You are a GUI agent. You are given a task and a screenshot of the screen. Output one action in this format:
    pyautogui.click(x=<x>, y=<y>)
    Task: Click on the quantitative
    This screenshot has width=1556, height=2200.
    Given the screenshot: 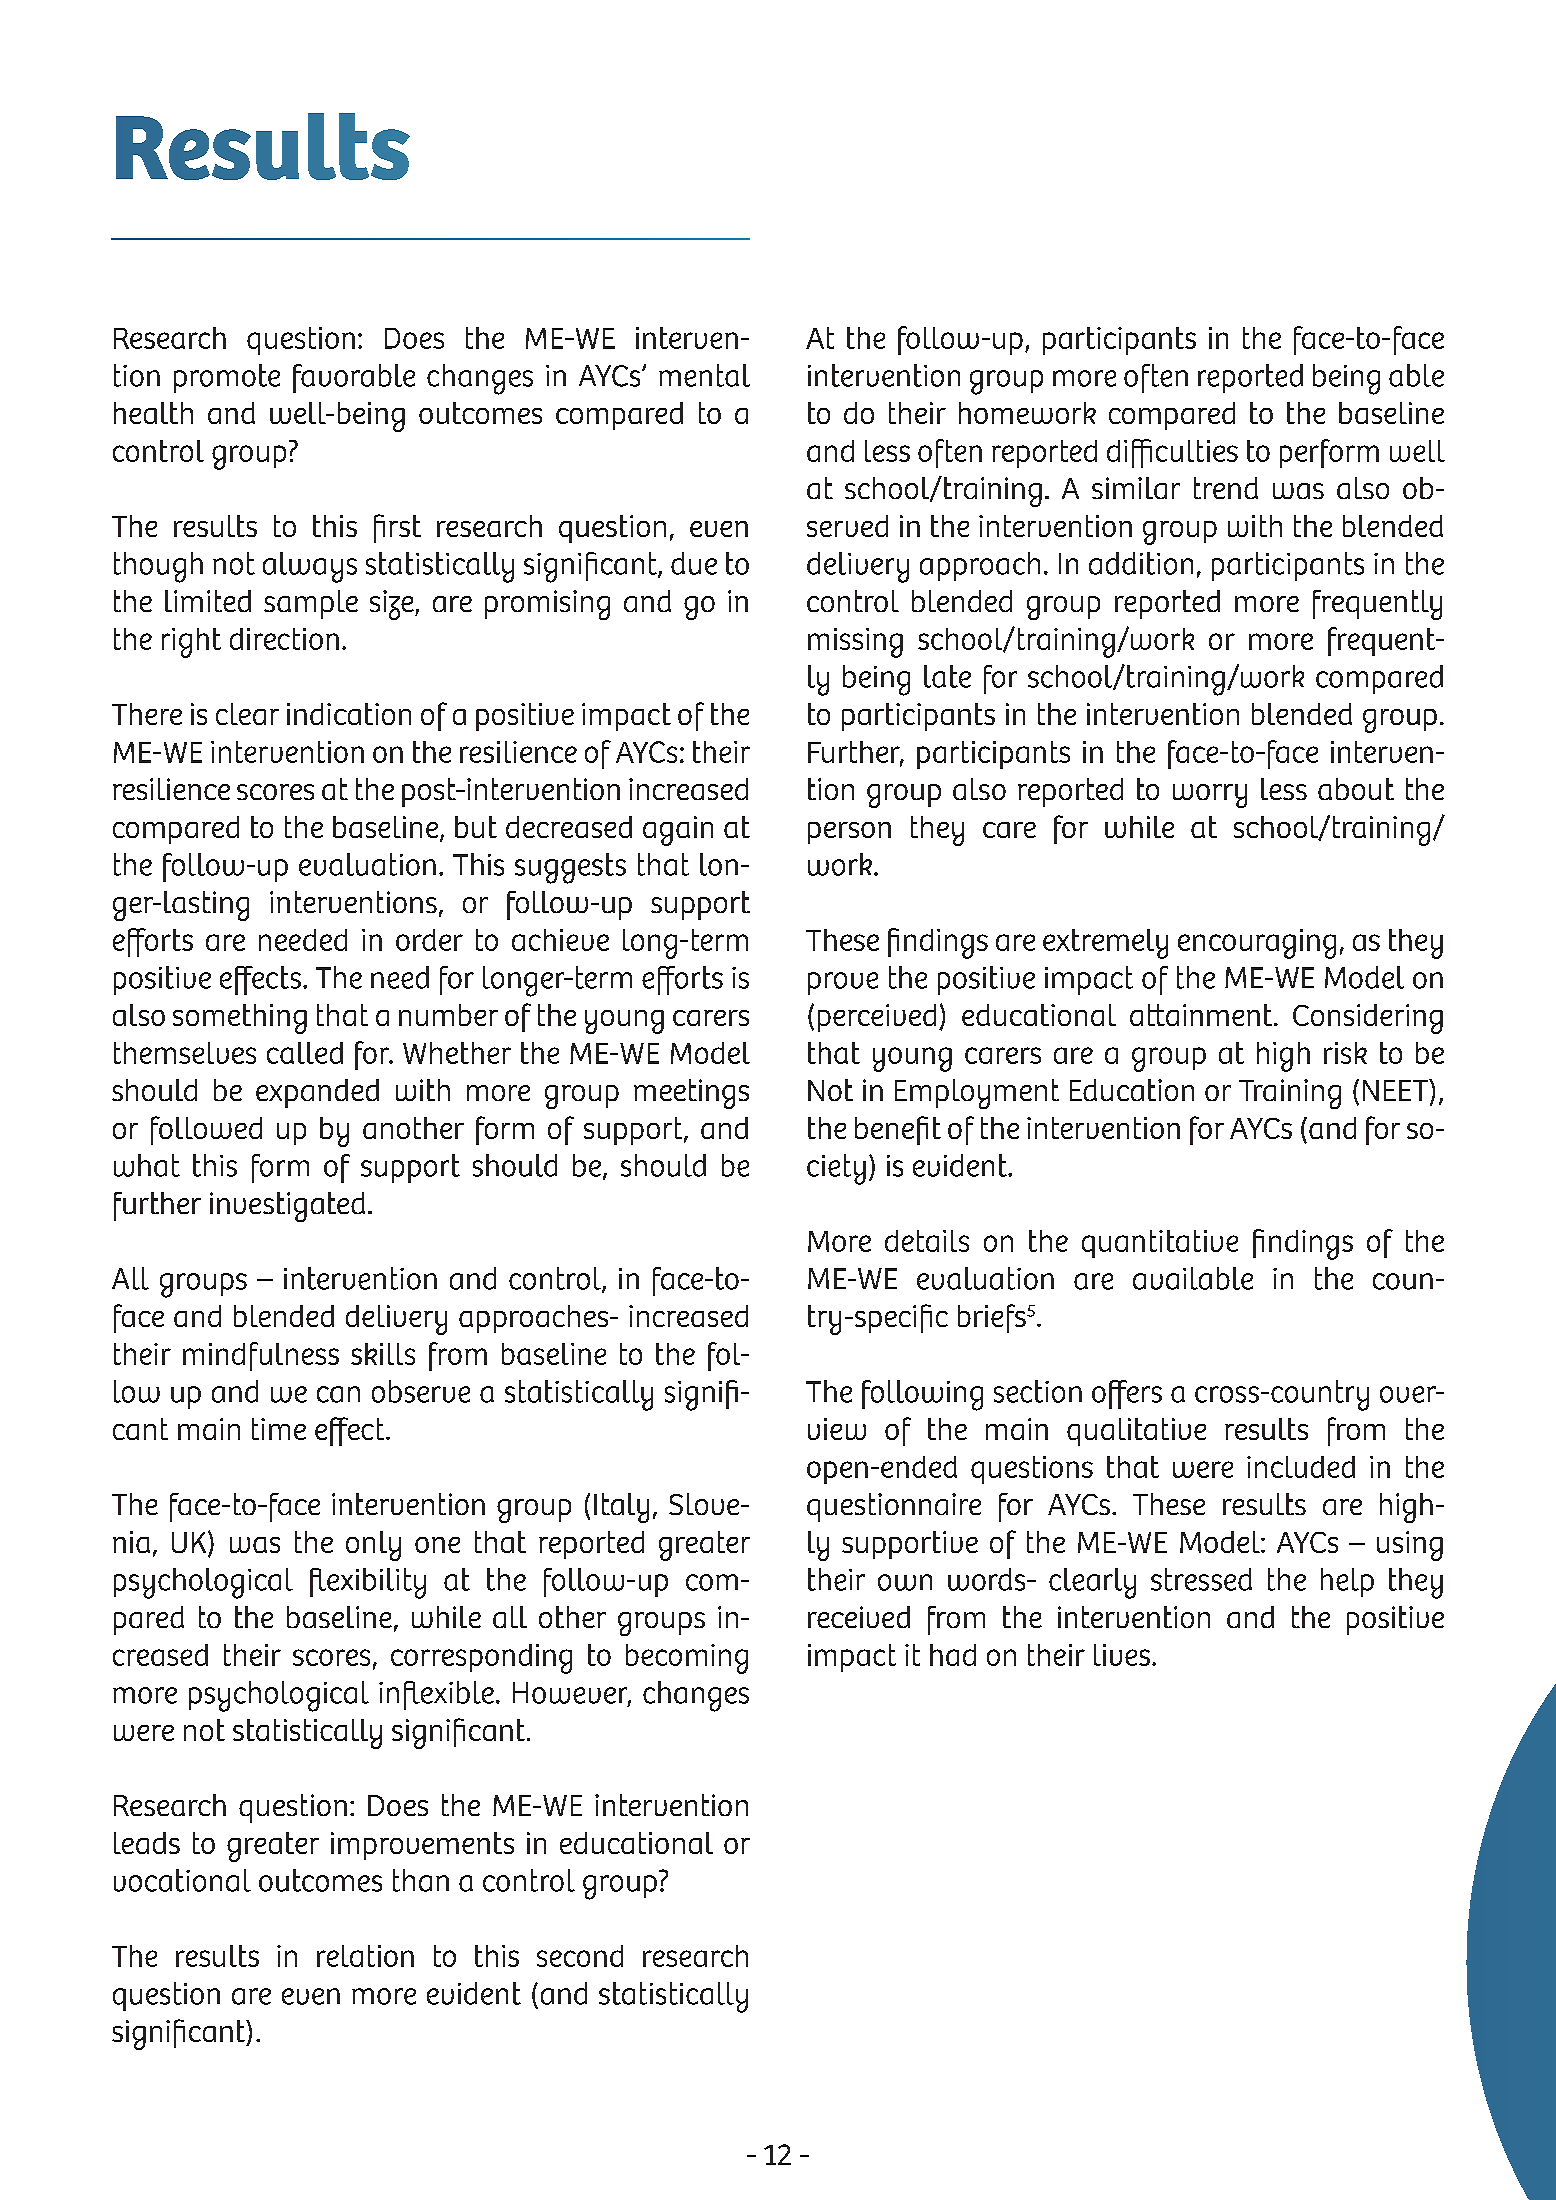 What is the action you would take?
    pyautogui.click(x=1160, y=1244)
